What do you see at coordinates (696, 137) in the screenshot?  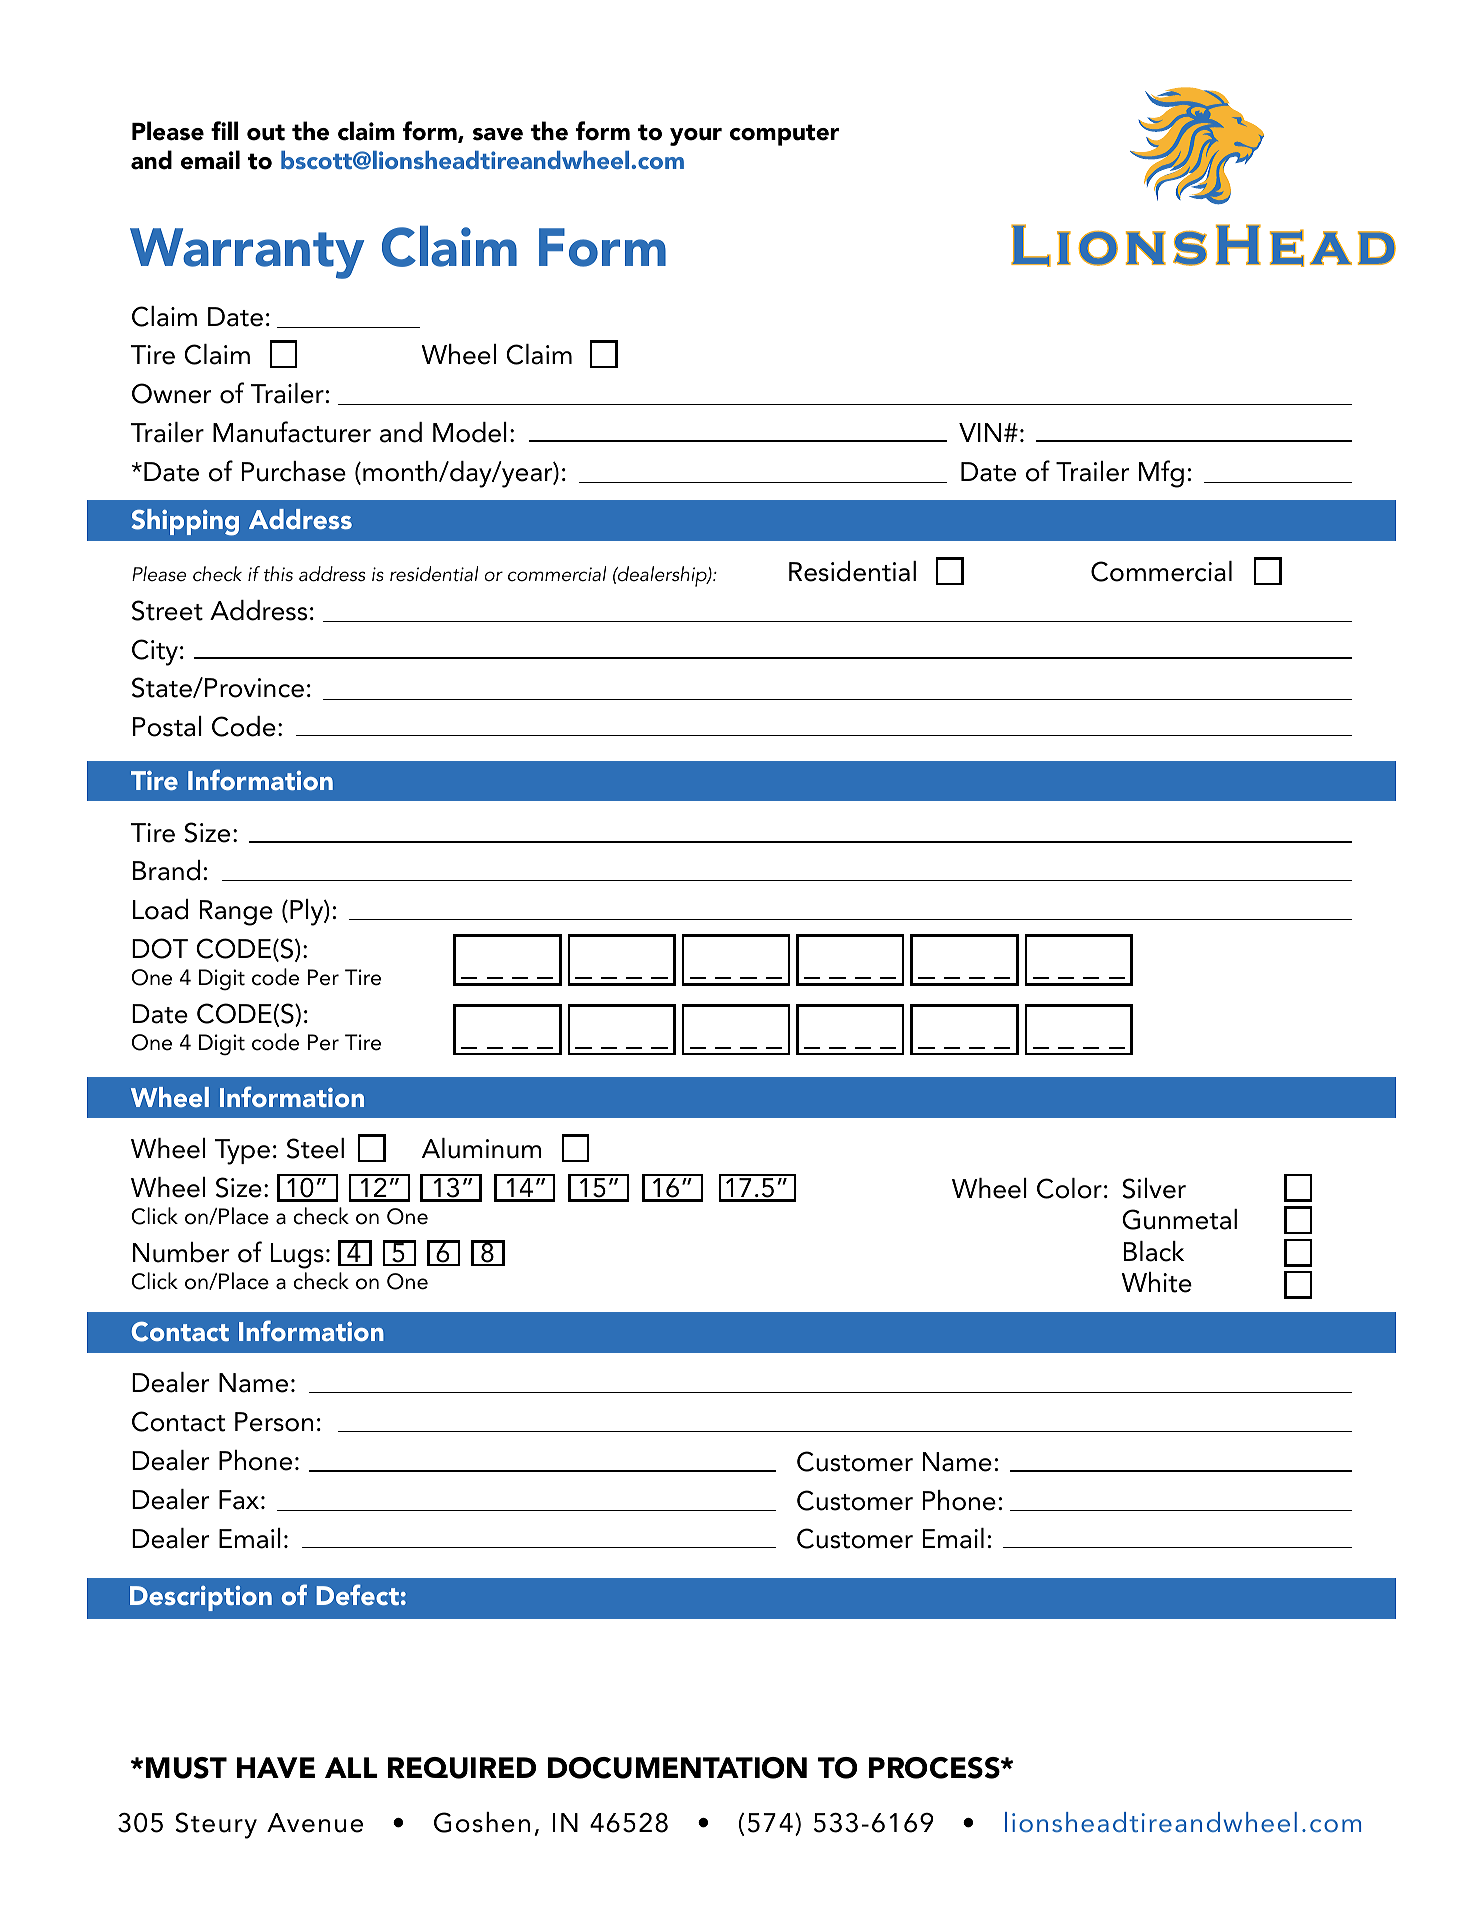 I see `your` at bounding box center [696, 137].
